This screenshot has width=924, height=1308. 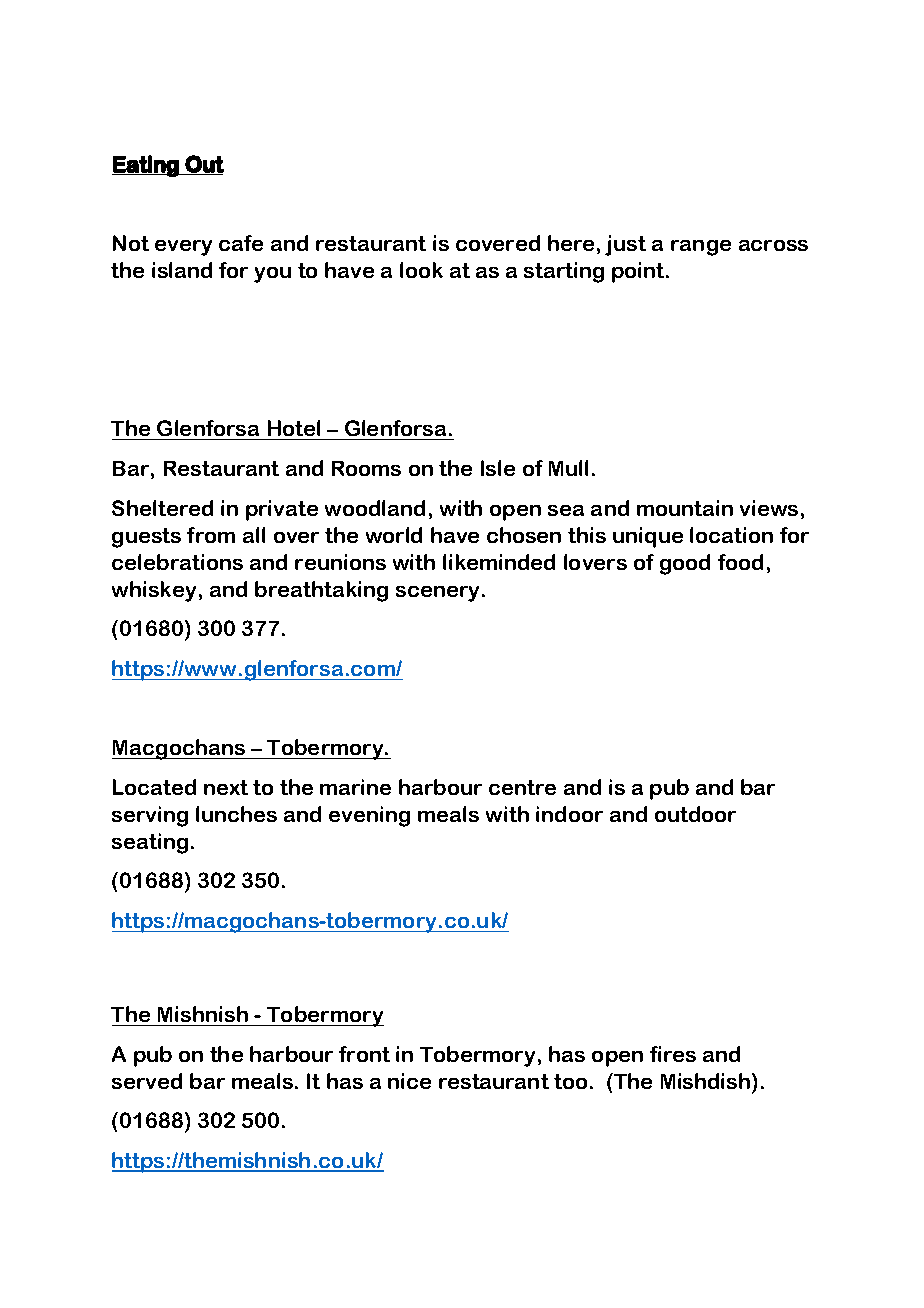 I want to click on outdoor, so click(x=695, y=814).
